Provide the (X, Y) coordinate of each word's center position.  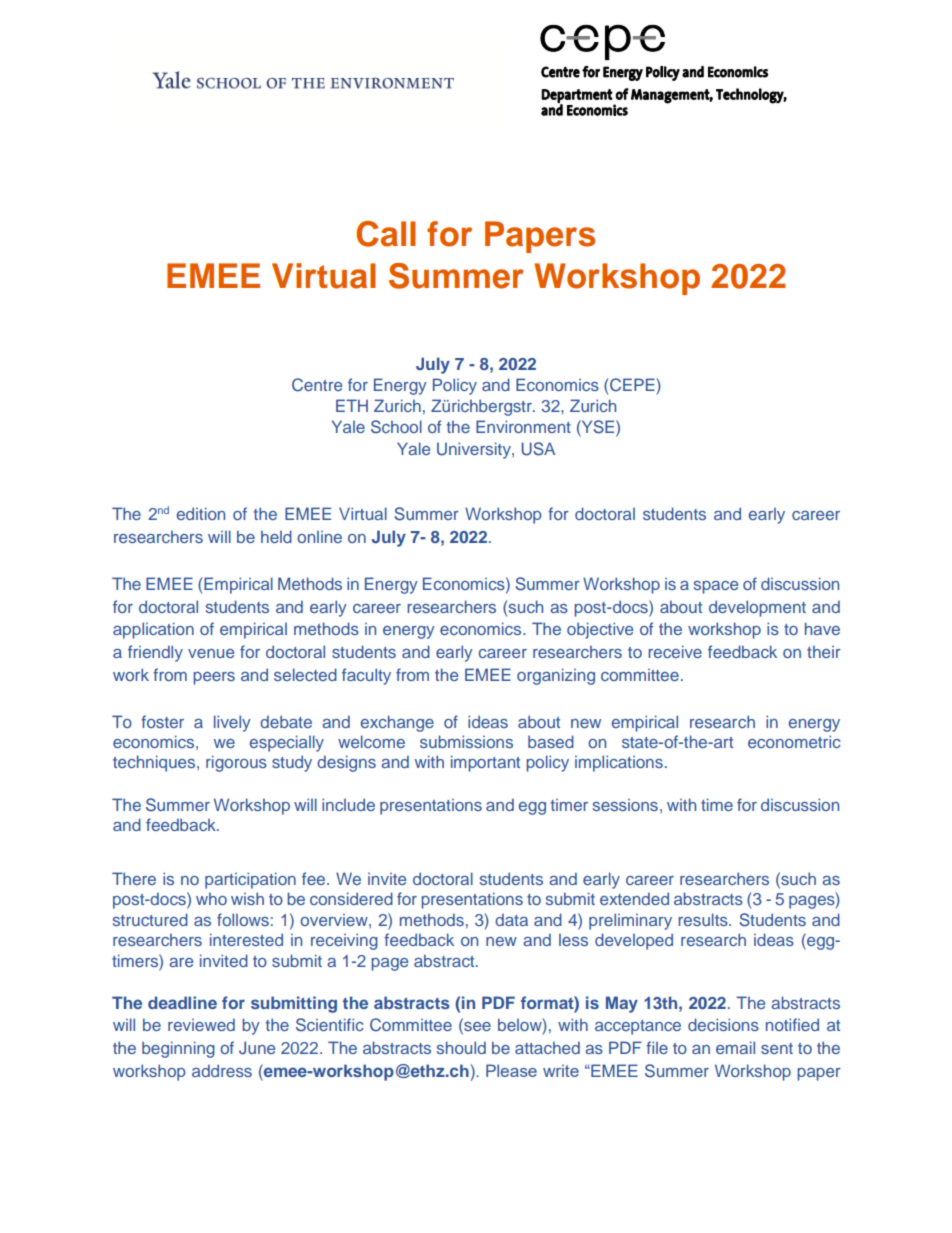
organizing (556, 676)
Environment (523, 426)
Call (386, 234)
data (511, 919)
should (461, 1047)
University (475, 450)
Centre (317, 385)
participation (250, 880)
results (704, 919)
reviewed (201, 1024)
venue (211, 653)
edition (201, 513)
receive (675, 651)
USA (538, 449)
